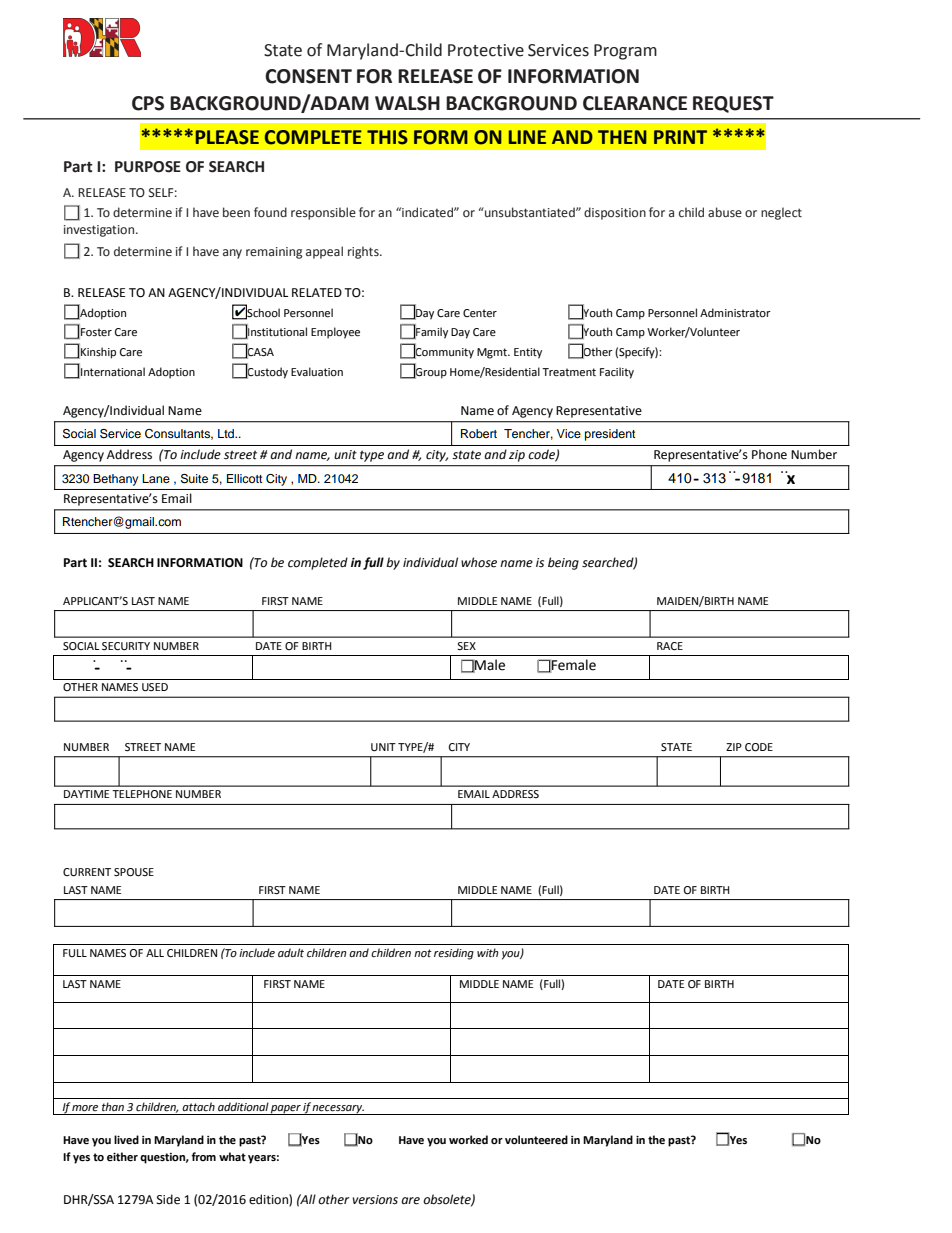  Describe the element at coordinates (407, 103) in the page. I see `WALSH` at that location.
